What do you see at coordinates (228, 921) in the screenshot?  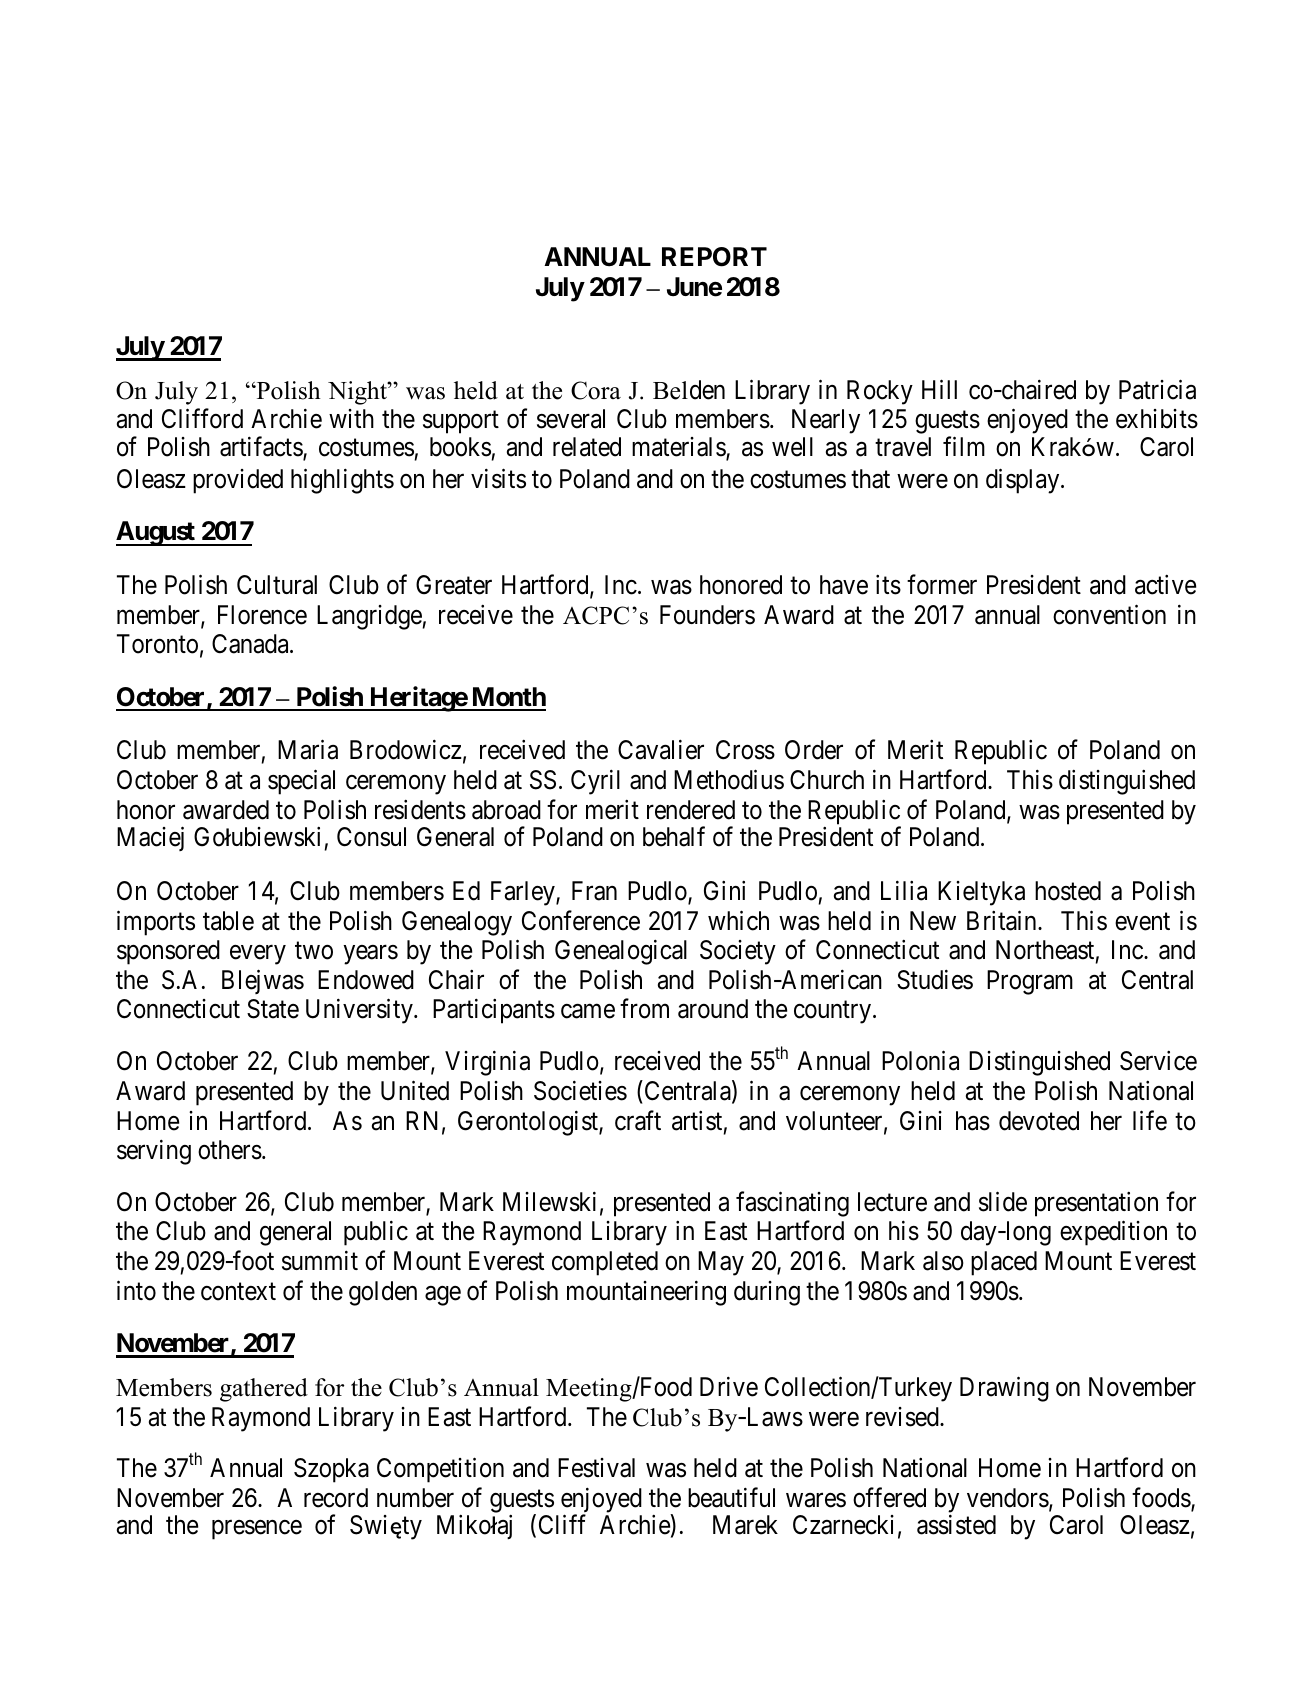 I see `table` at bounding box center [228, 921].
